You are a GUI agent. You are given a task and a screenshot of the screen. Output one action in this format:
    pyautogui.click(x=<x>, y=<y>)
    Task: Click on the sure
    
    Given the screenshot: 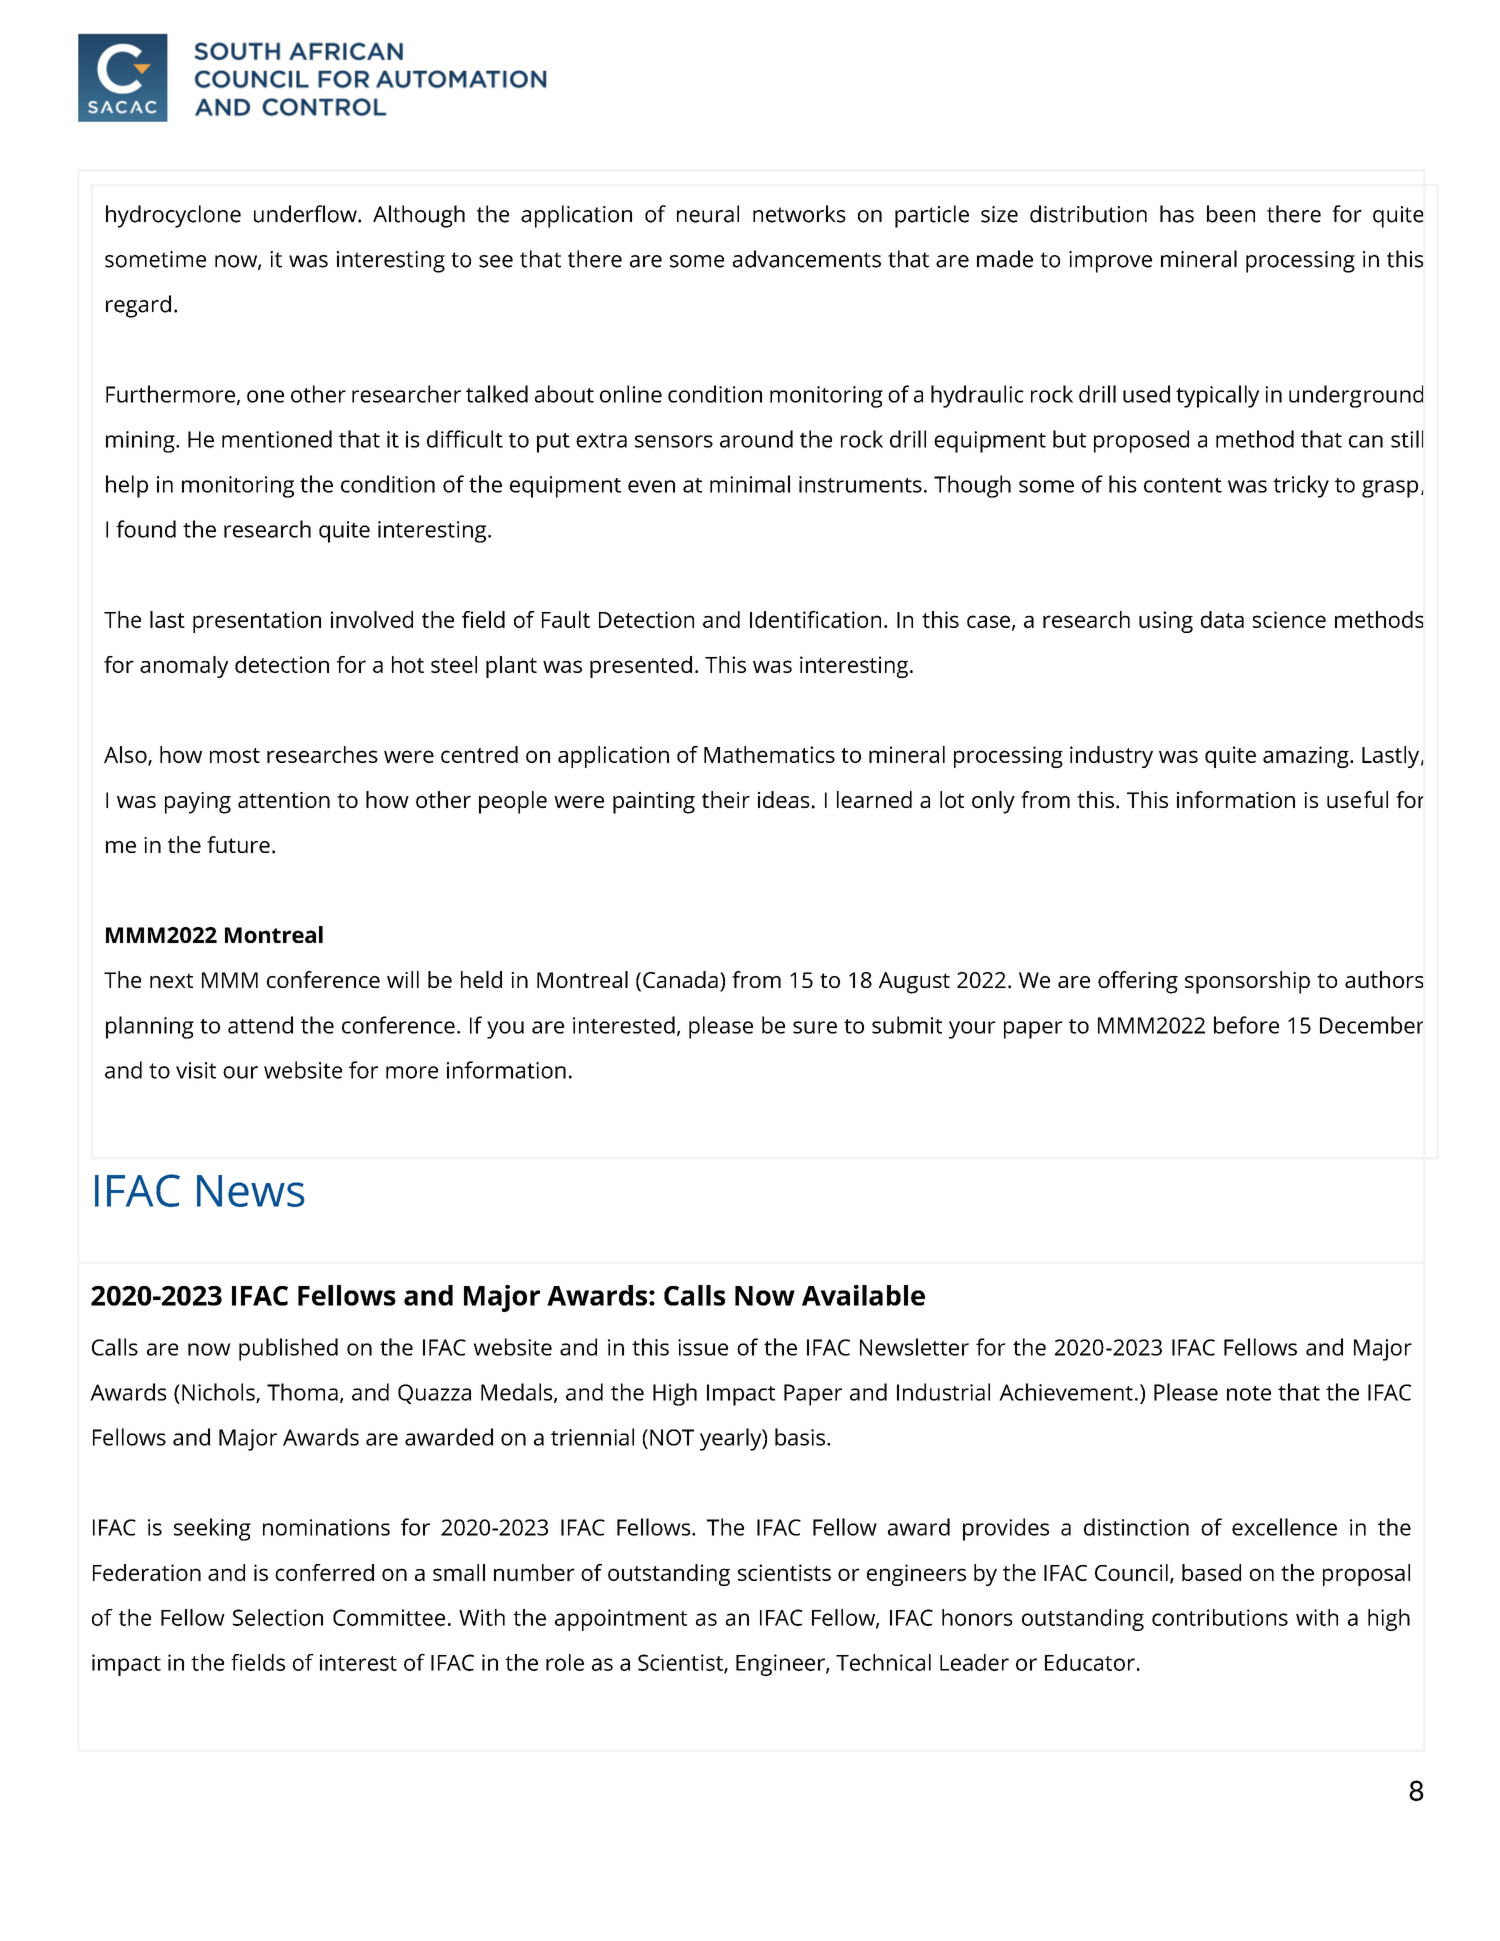 What is the action you would take?
    pyautogui.click(x=815, y=1027)
